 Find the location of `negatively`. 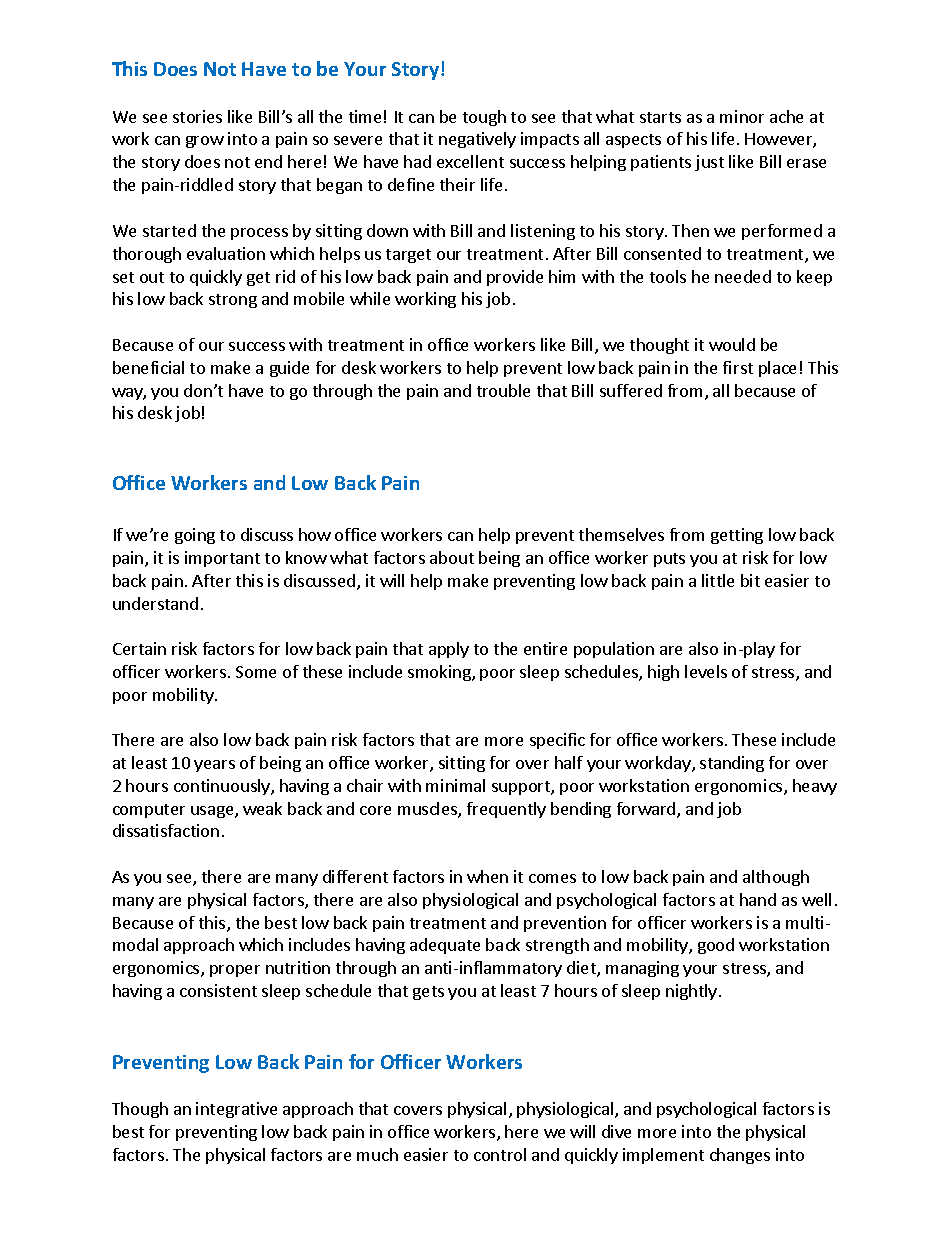

negatively is located at coordinates (477, 140).
